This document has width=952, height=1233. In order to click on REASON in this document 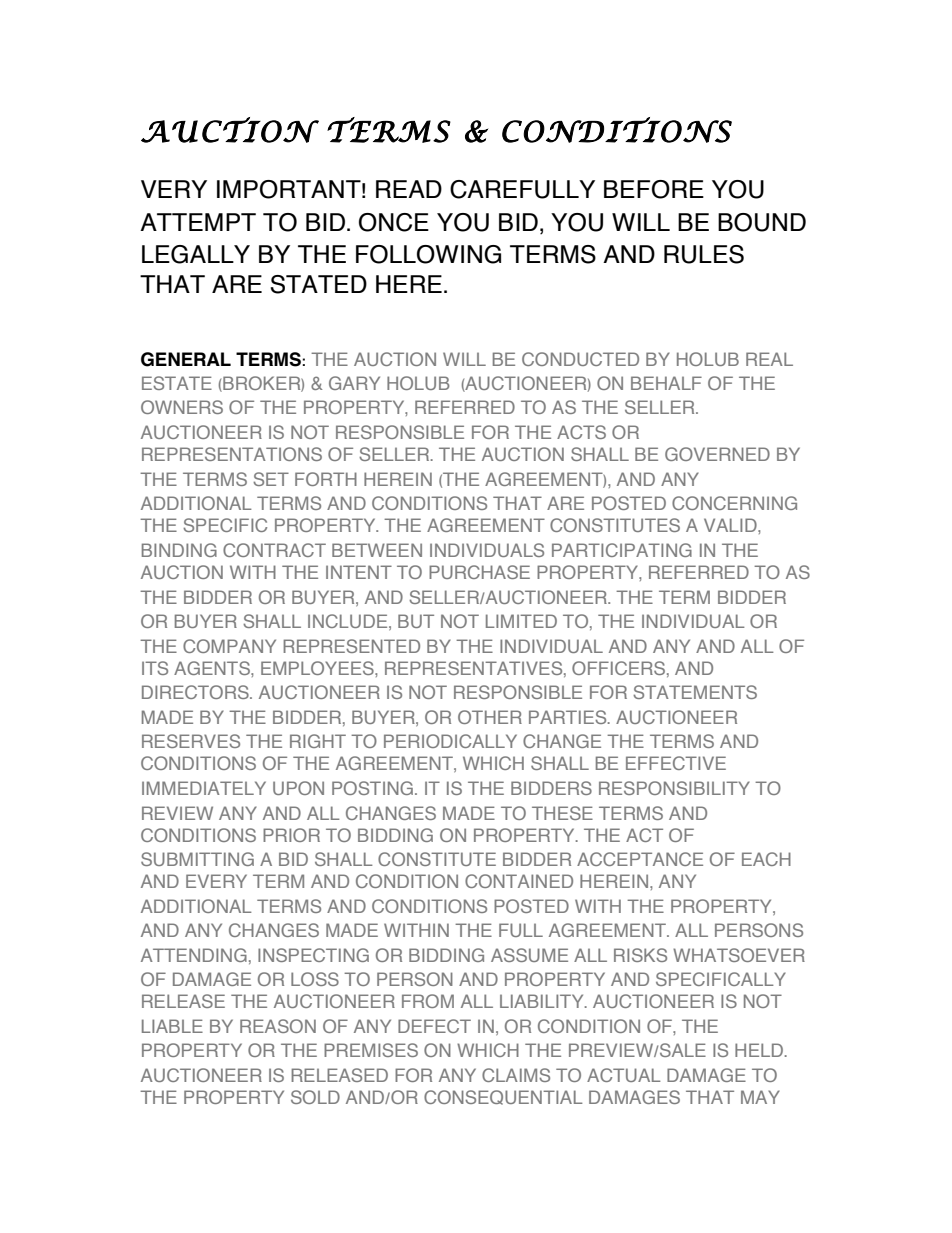, I will do `click(278, 1026)`.
